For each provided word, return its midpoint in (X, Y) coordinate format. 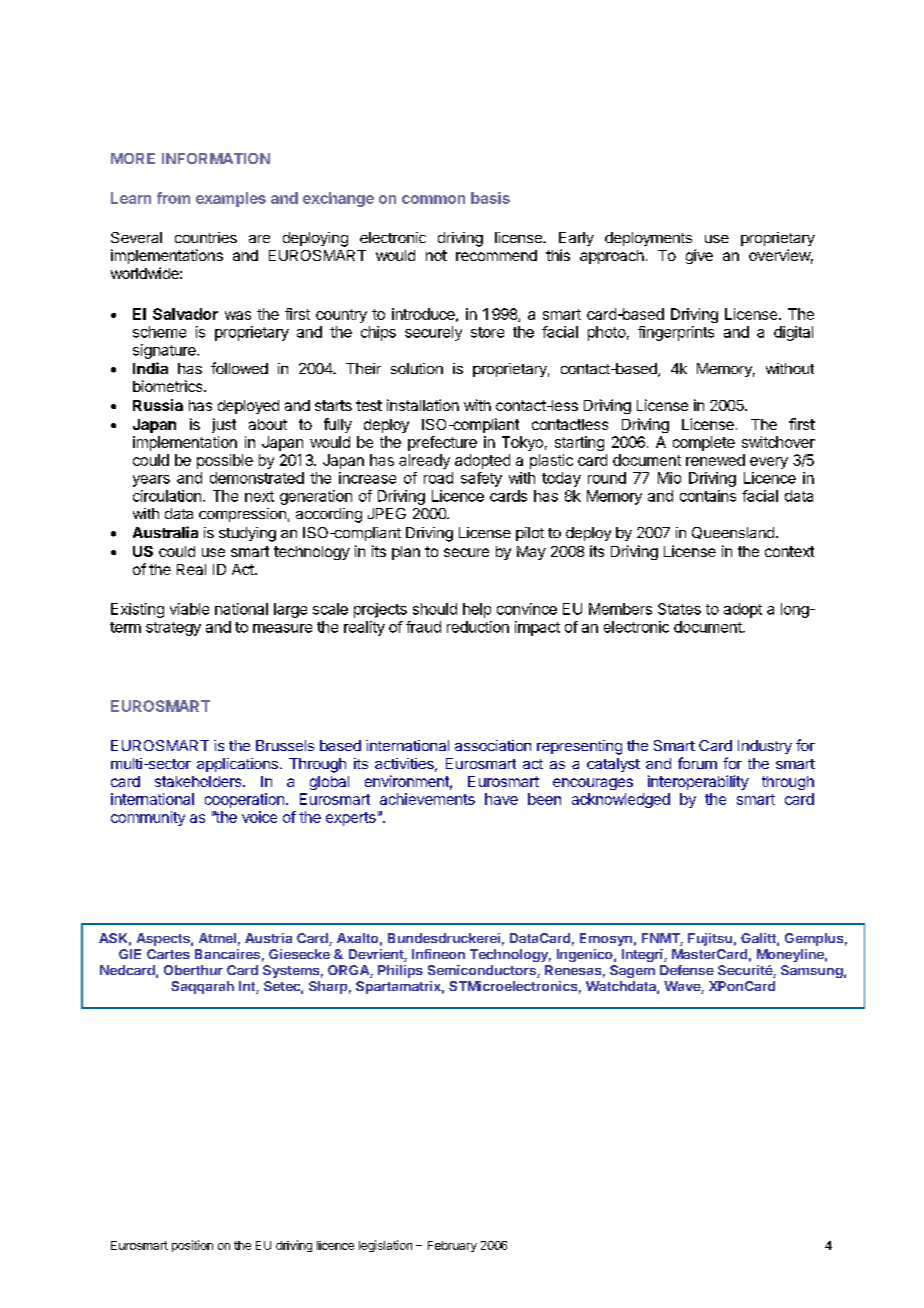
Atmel (217, 938)
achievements (427, 799)
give (699, 256)
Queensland (733, 533)
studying (247, 534)
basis (490, 198)
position (192, 1246)
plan (406, 553)
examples (231, 199)
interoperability (698, 782)
